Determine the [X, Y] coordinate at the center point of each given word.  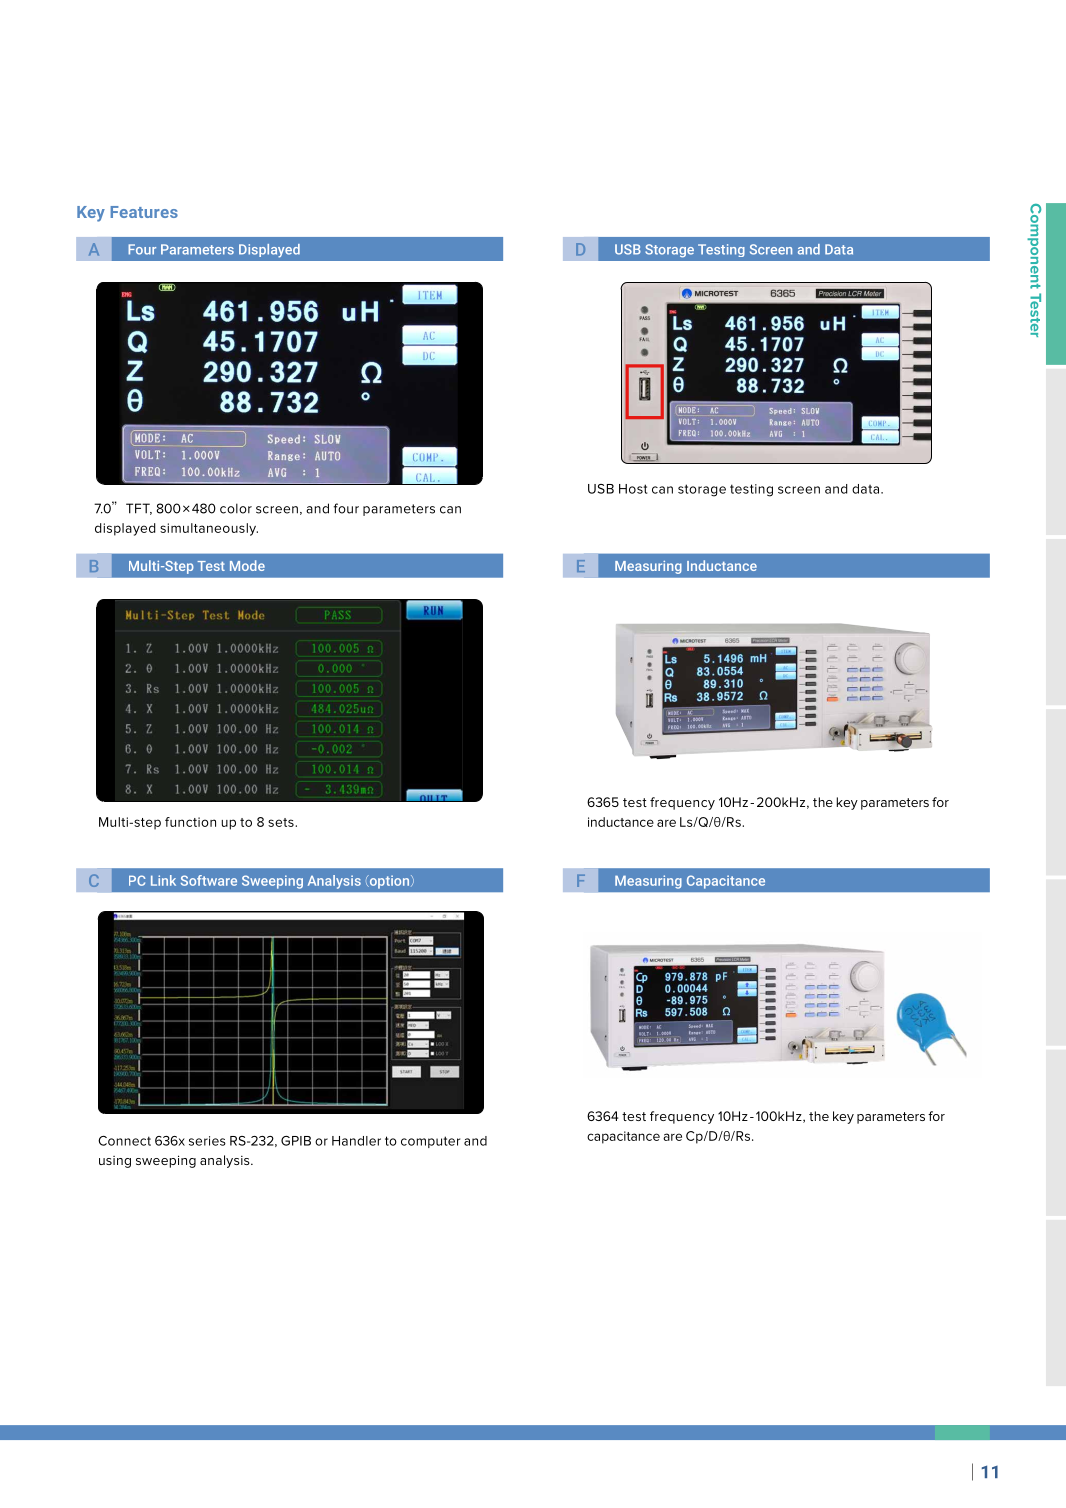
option [389, 882]
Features [144, 212]
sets [282, 822]
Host [633, 489]
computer [430, 1142]
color [236, 508]
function [190, 822]
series [207, 1141]
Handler [356, 1141]
